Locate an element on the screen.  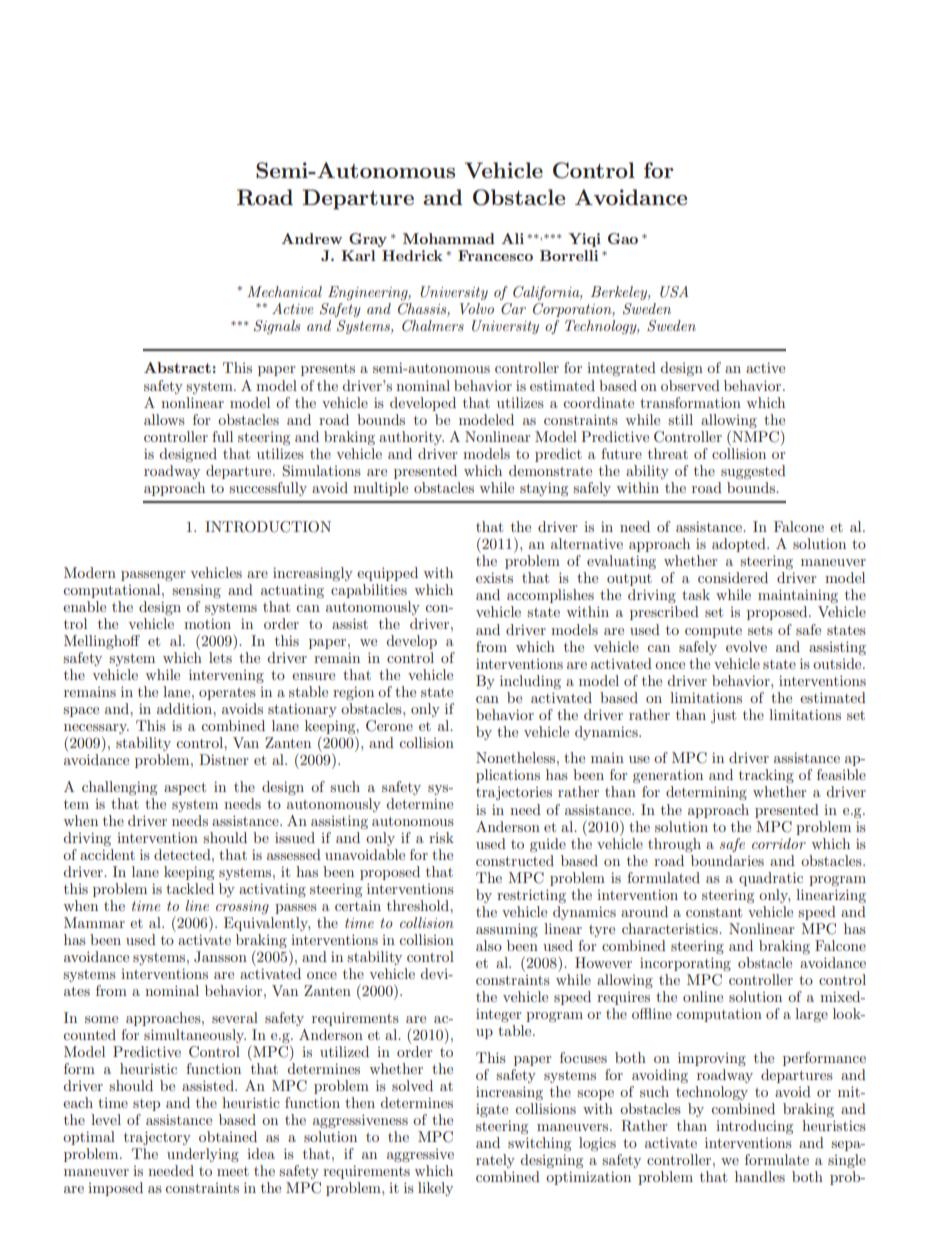
Mechanical is located at coordinates (284, 291).
